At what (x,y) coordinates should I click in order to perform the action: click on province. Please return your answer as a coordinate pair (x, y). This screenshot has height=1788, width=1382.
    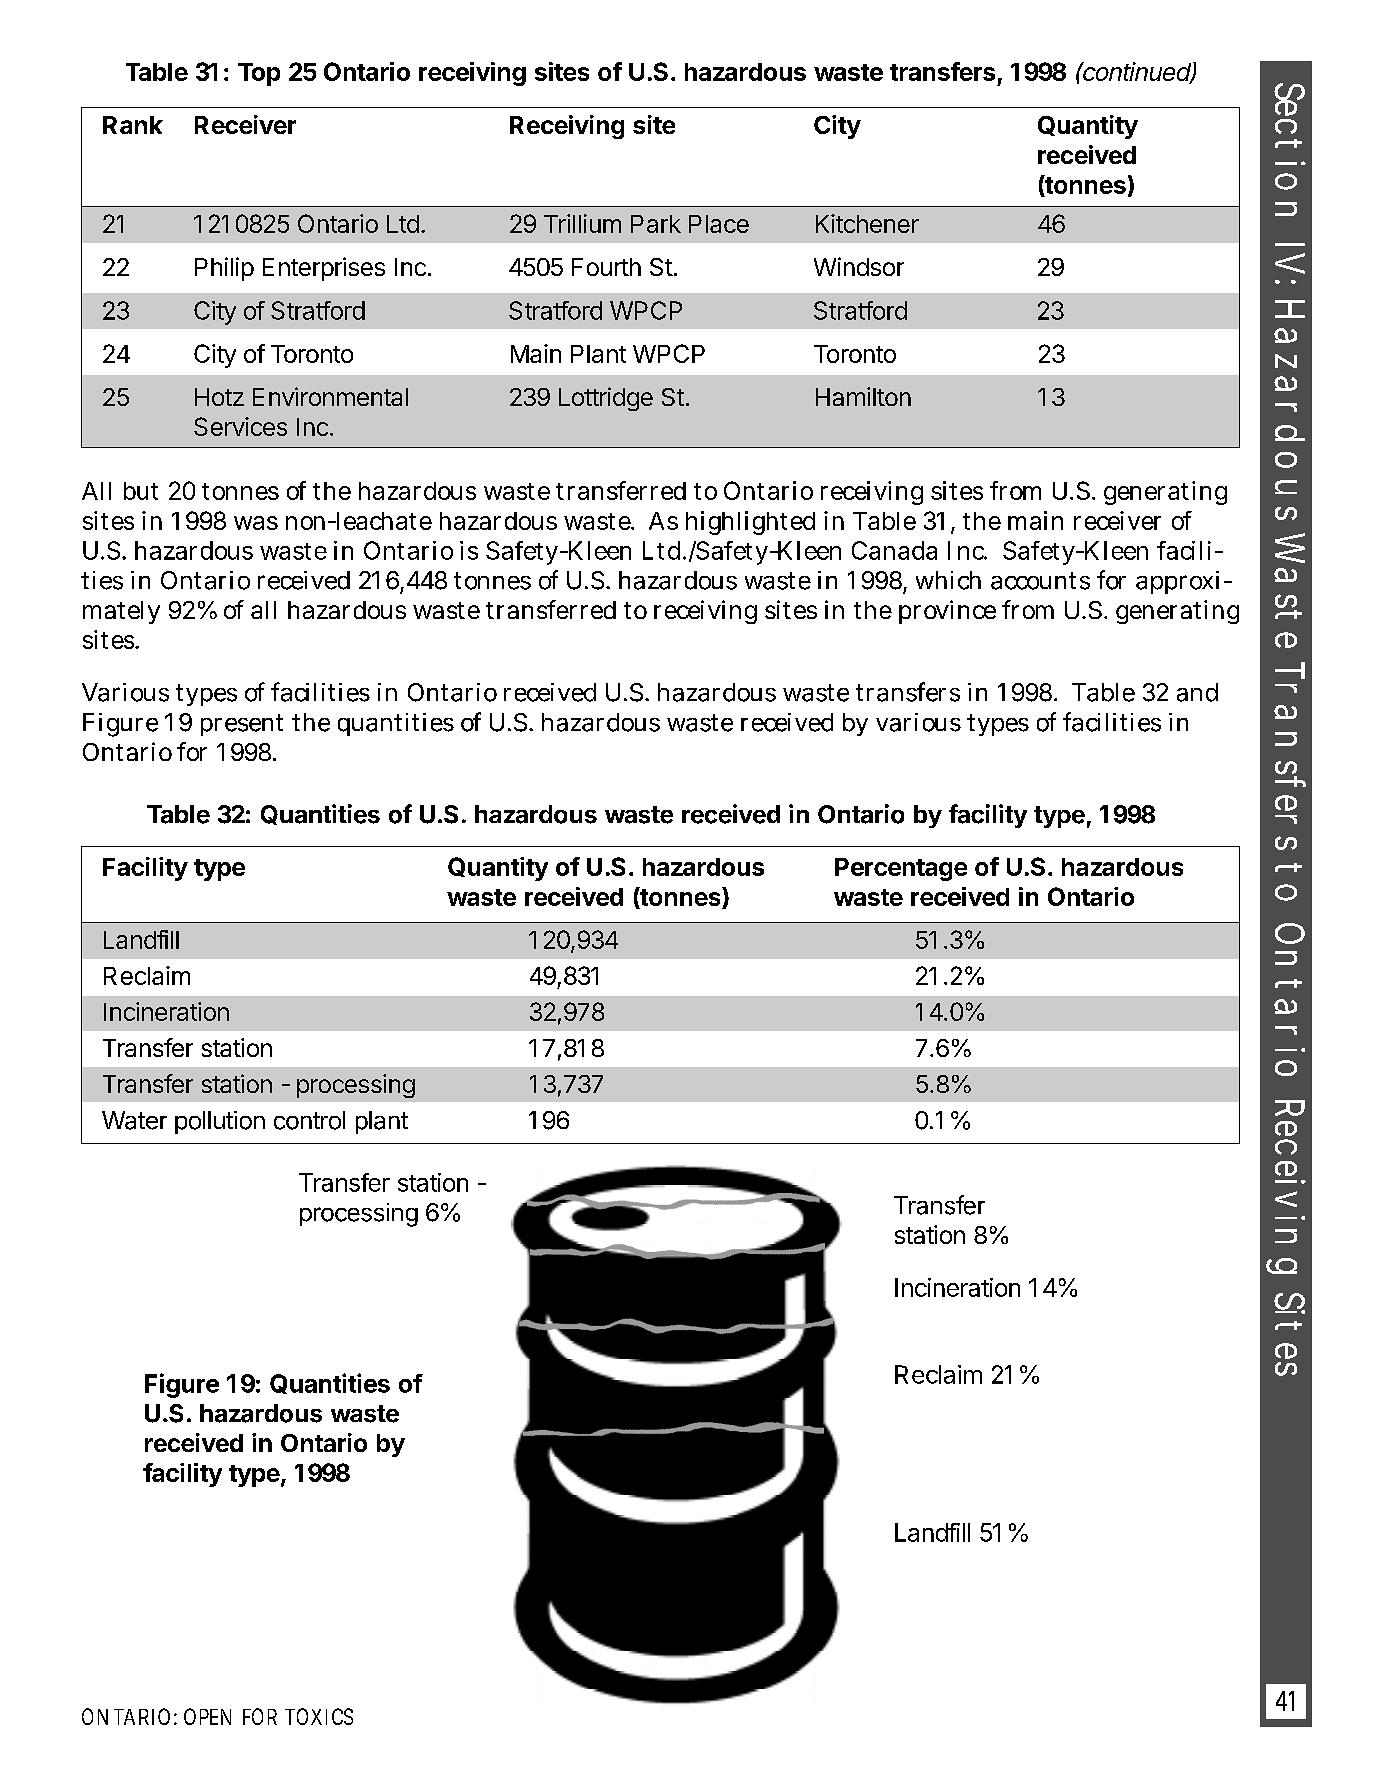
    Looking at the image, I should click on (947, 612).
